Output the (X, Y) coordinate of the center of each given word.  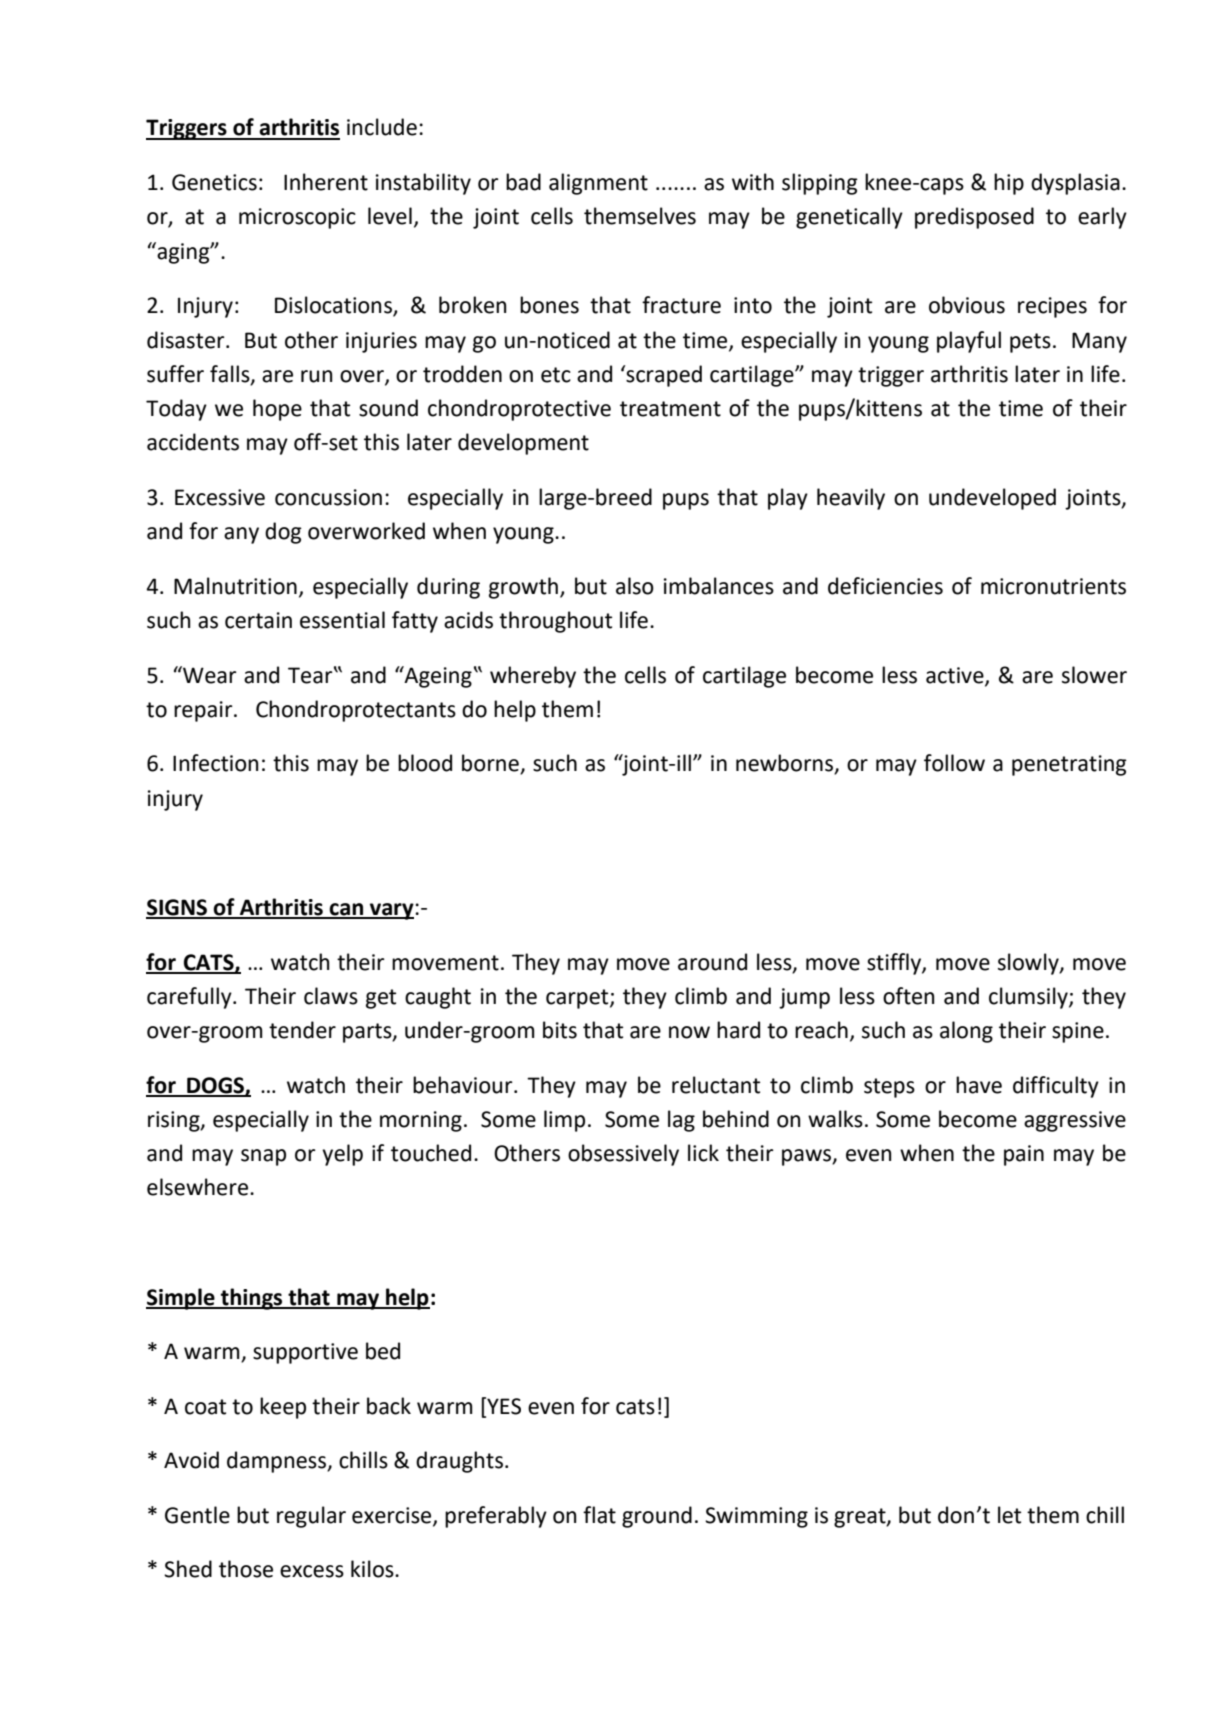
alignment (598, 184)
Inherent (326, 182)
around (712, 962)
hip (1009, 184)
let (1009, 1515)
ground (657, 1517)
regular (311, 1517)
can (347, 910)
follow (954, 763)
